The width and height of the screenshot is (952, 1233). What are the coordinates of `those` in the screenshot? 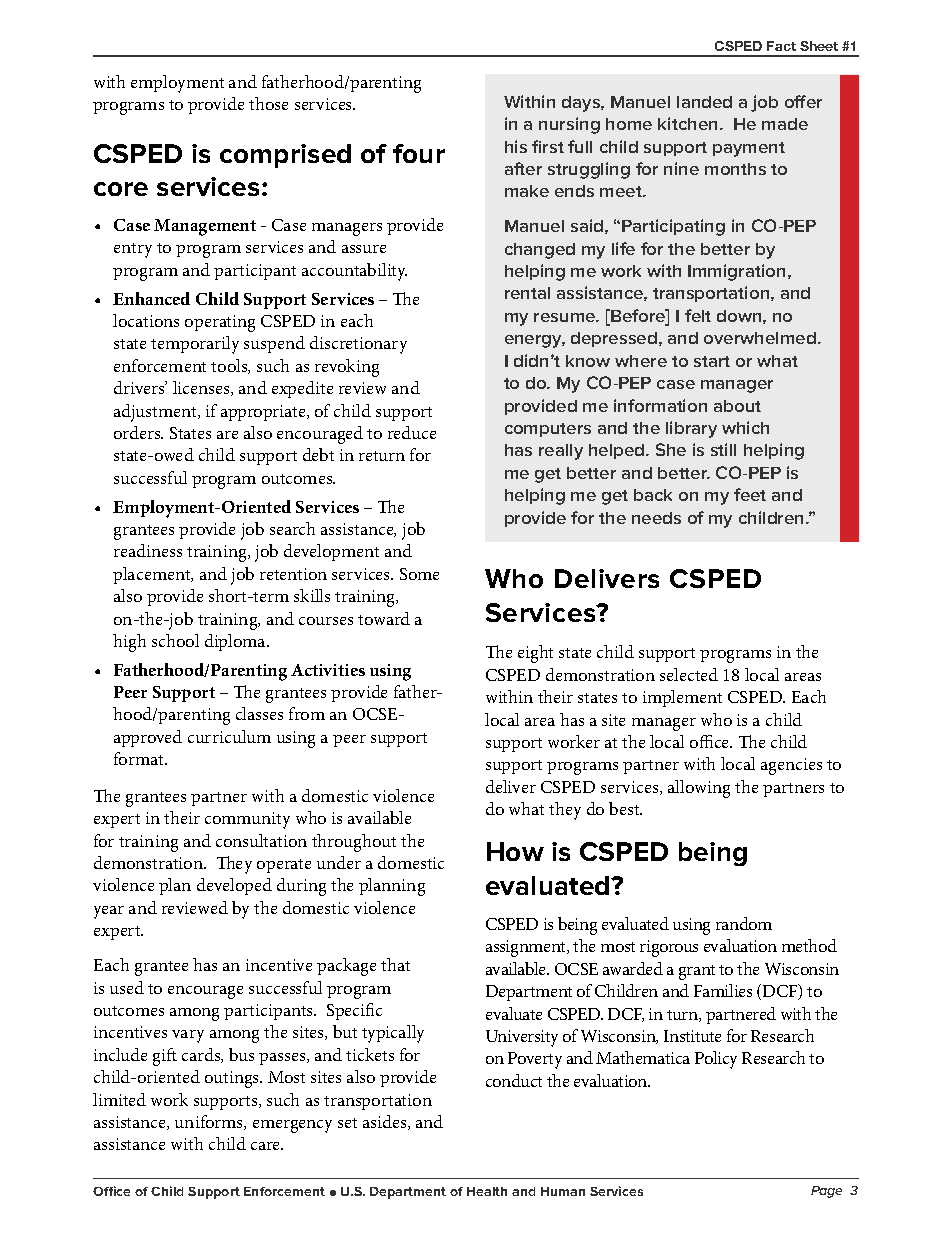 It's located at (268, 103).
